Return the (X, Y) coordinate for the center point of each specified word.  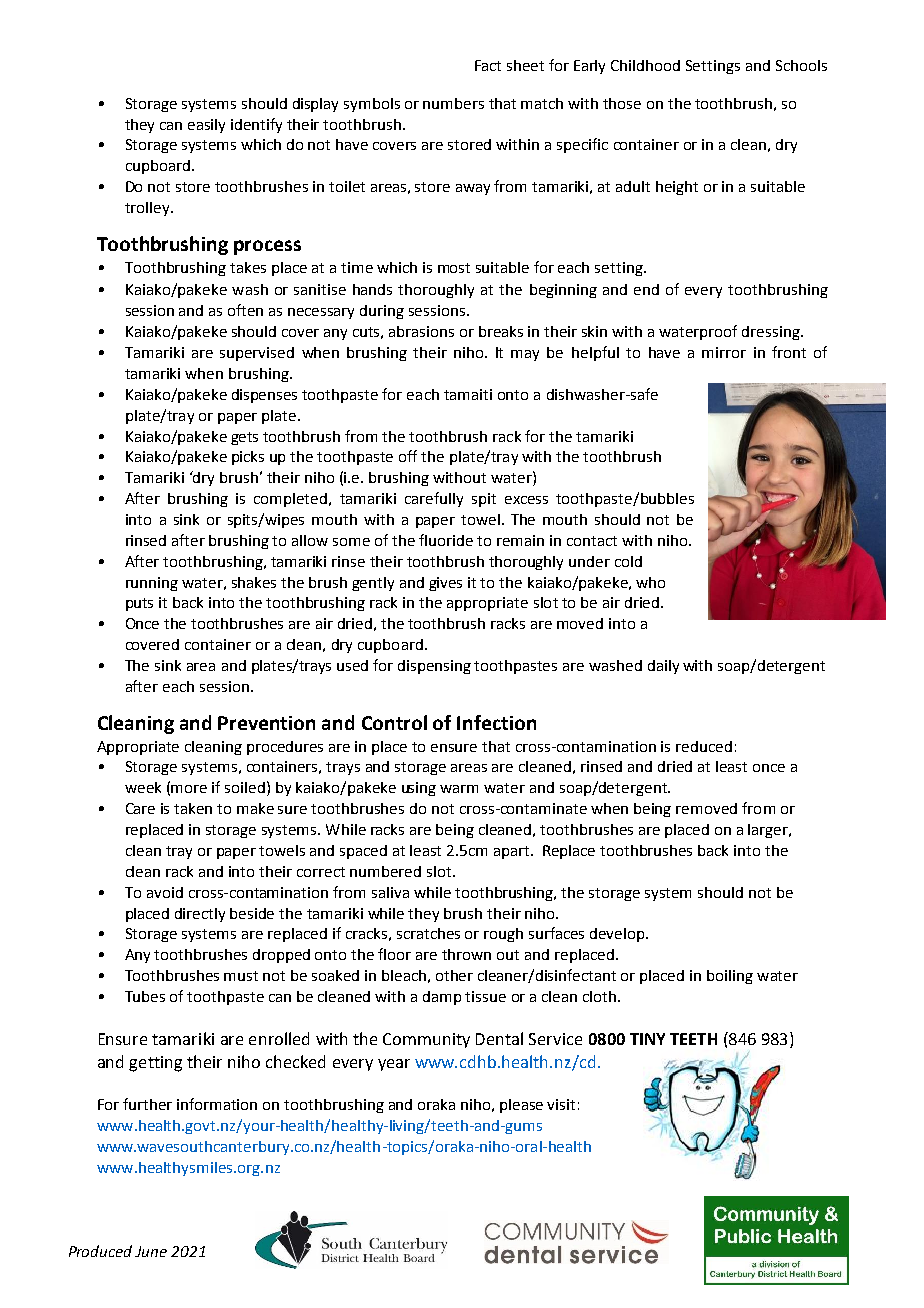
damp (442, 998)
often (245, 310)
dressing (772, 333)
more (189, 789)
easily (206, 126)
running (152, 584)
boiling (730, 977)
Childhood (645, 65)
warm (459, 789)
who (650, 582)
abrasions (421, 331)
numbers (453, 103)
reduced (704, 746)
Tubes (145, 996)
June (151, 1251)
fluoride (446, 540)
